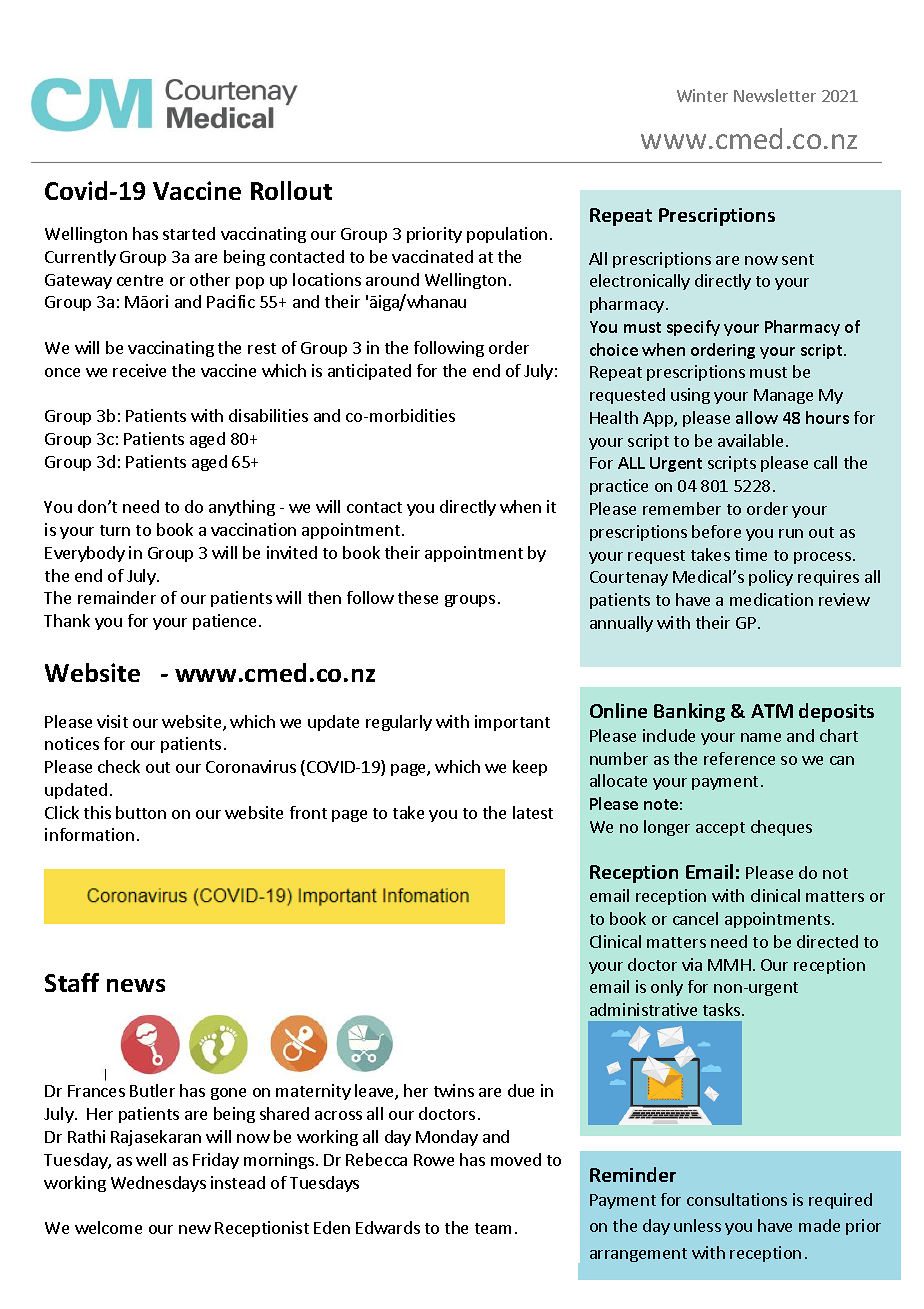 The image size is (924, 1309). What do you see at coordinates (108, 1227) in the image?
I see `welcome` at bounding box center [108, 1227].
